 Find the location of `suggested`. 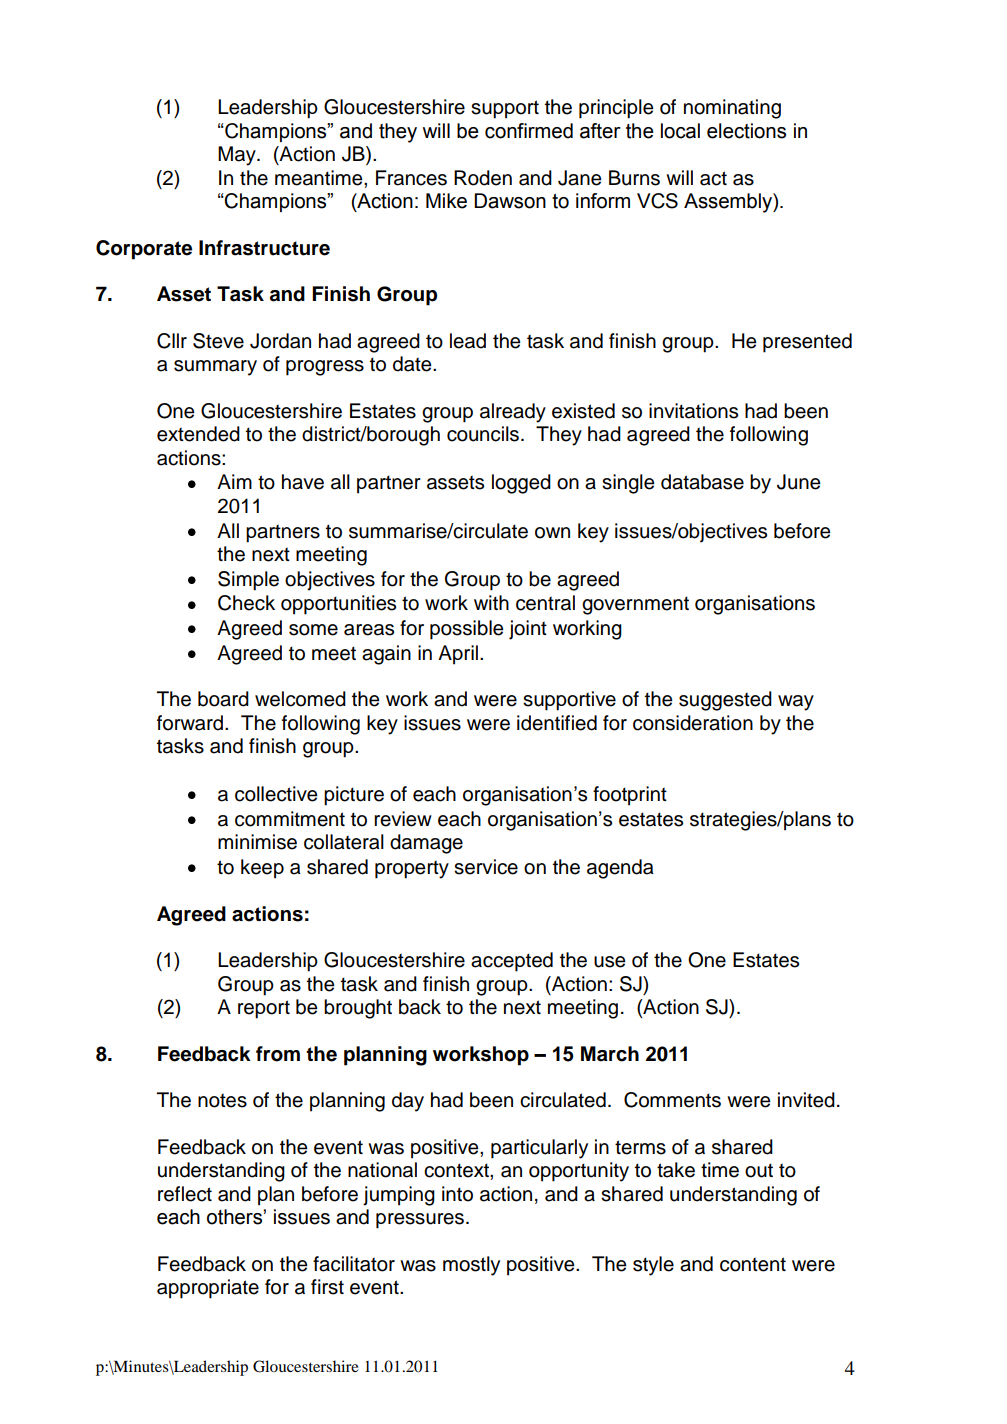

suggested is located at coordinates (725, 701).
